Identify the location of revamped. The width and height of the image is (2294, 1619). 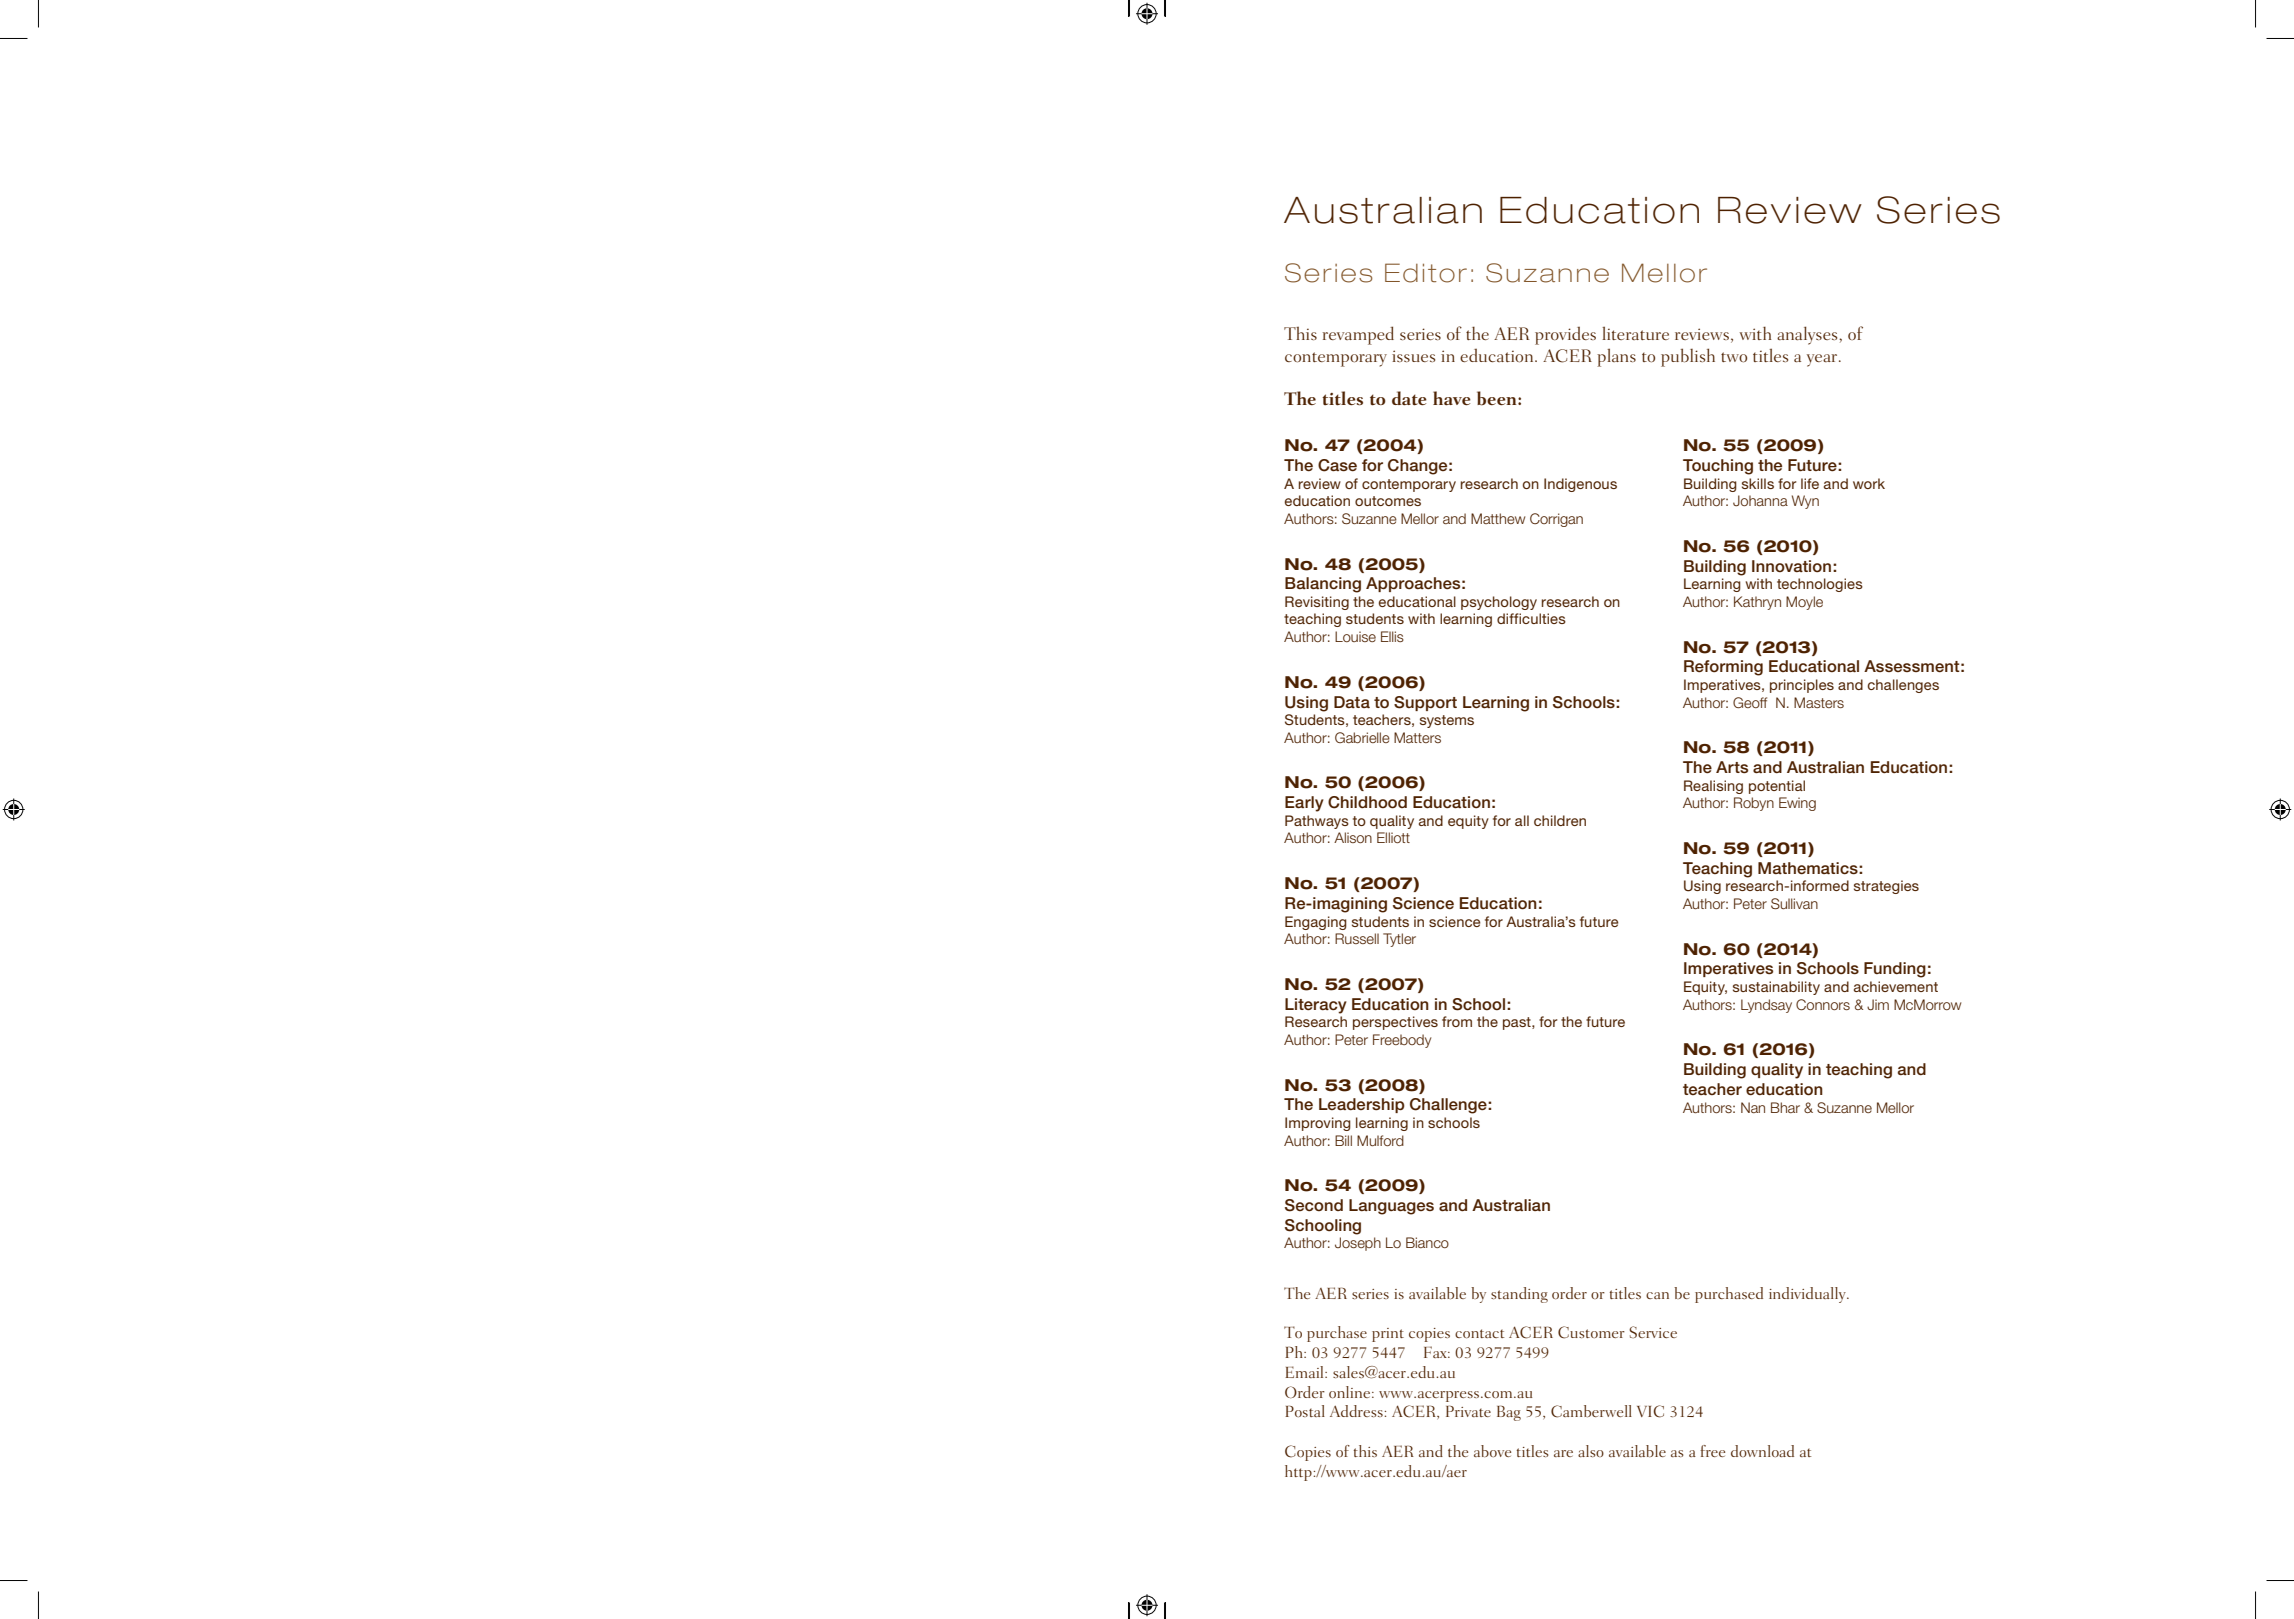
(1358, 335).
